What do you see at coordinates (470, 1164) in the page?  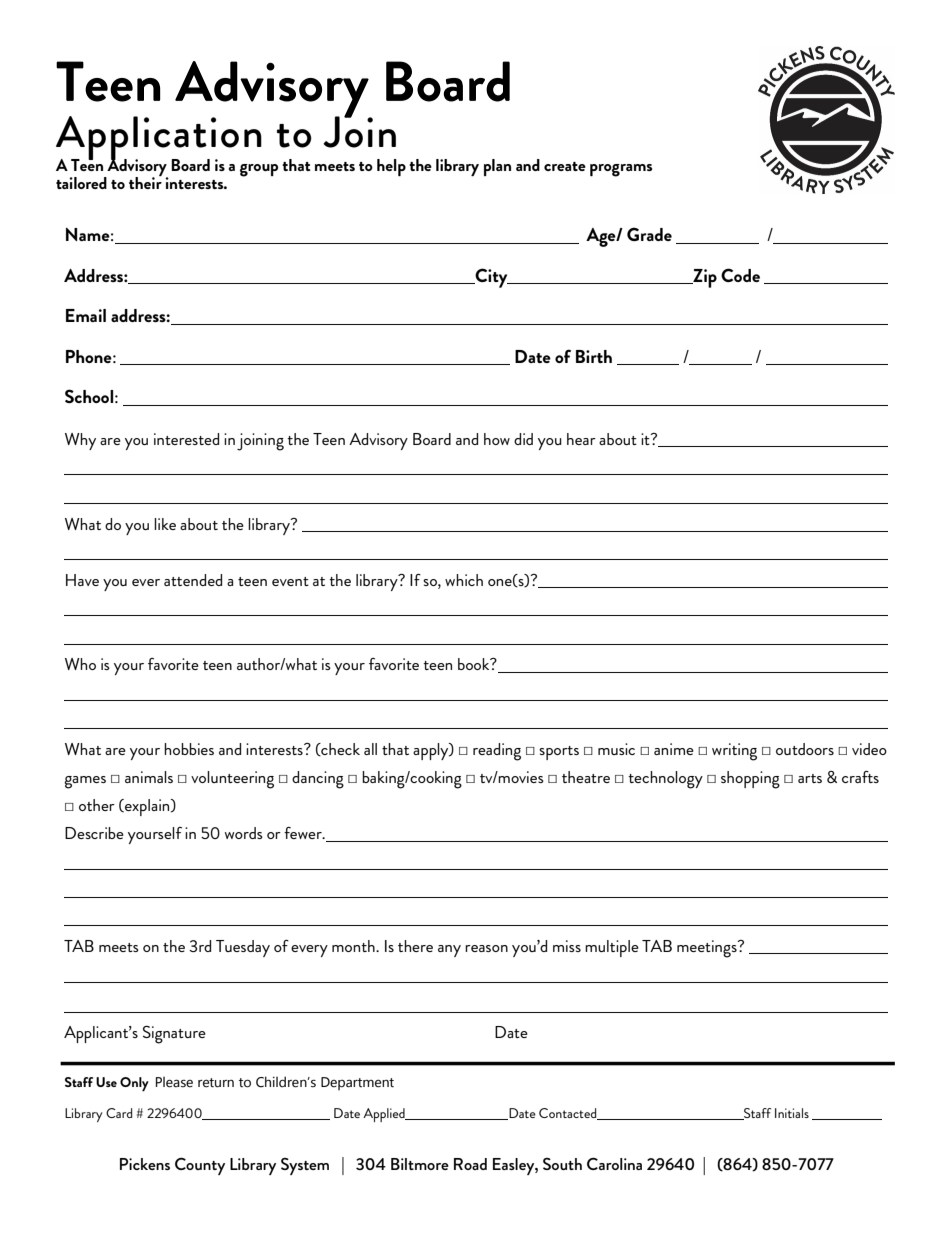 I see `Road` at bounding box center [470, 1164].
